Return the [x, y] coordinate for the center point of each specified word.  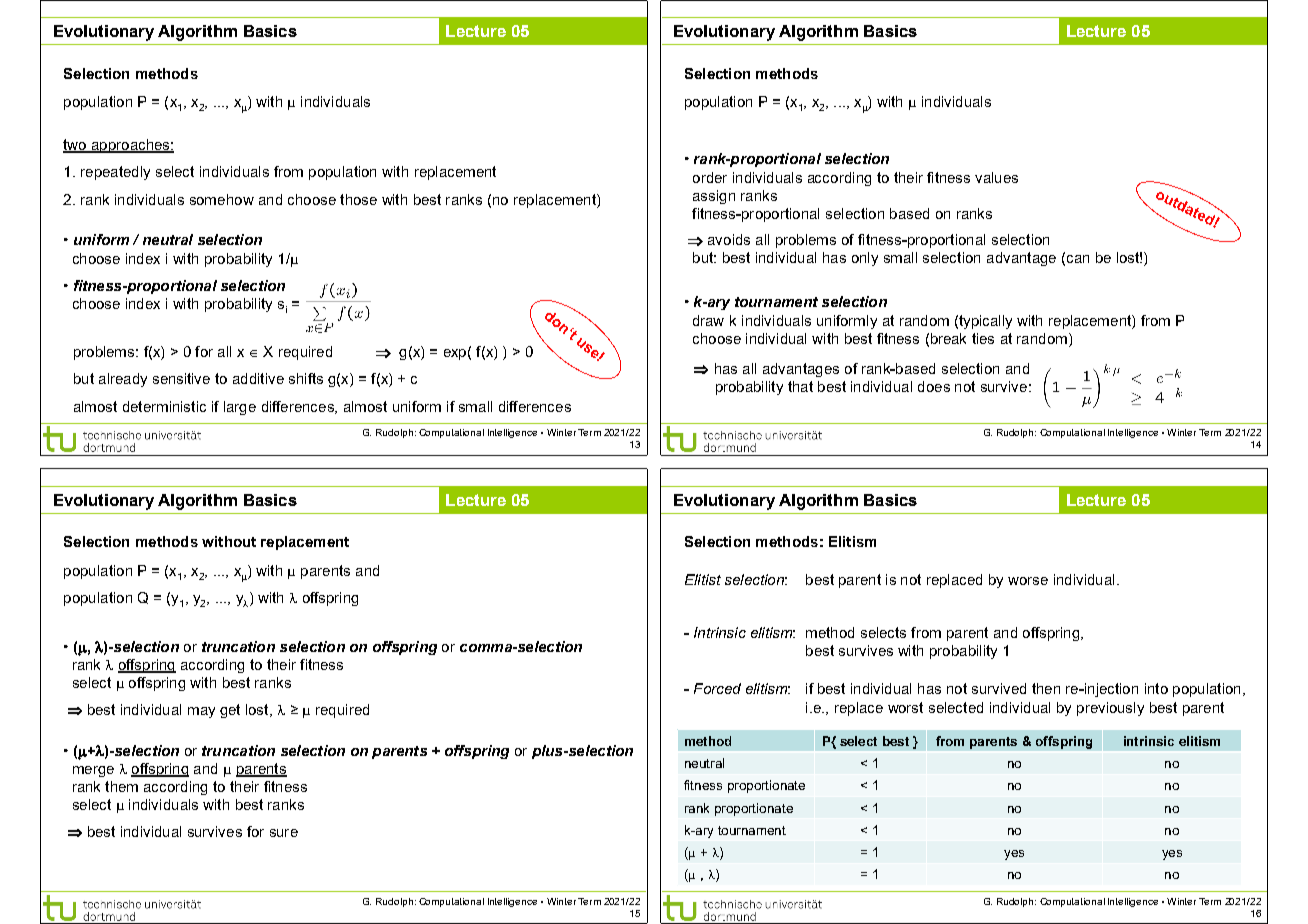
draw [708, 320]
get [230, 711]
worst [905, 707]
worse [1028, 581]
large [240, 408]
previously [1110, 709]
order [710, 177]
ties [983, 338]
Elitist [703, 579]
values [996, 177]
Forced [717, 688]
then [1046, 688]
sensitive [181, 378]
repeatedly [115, 173]
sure [284, 833]
